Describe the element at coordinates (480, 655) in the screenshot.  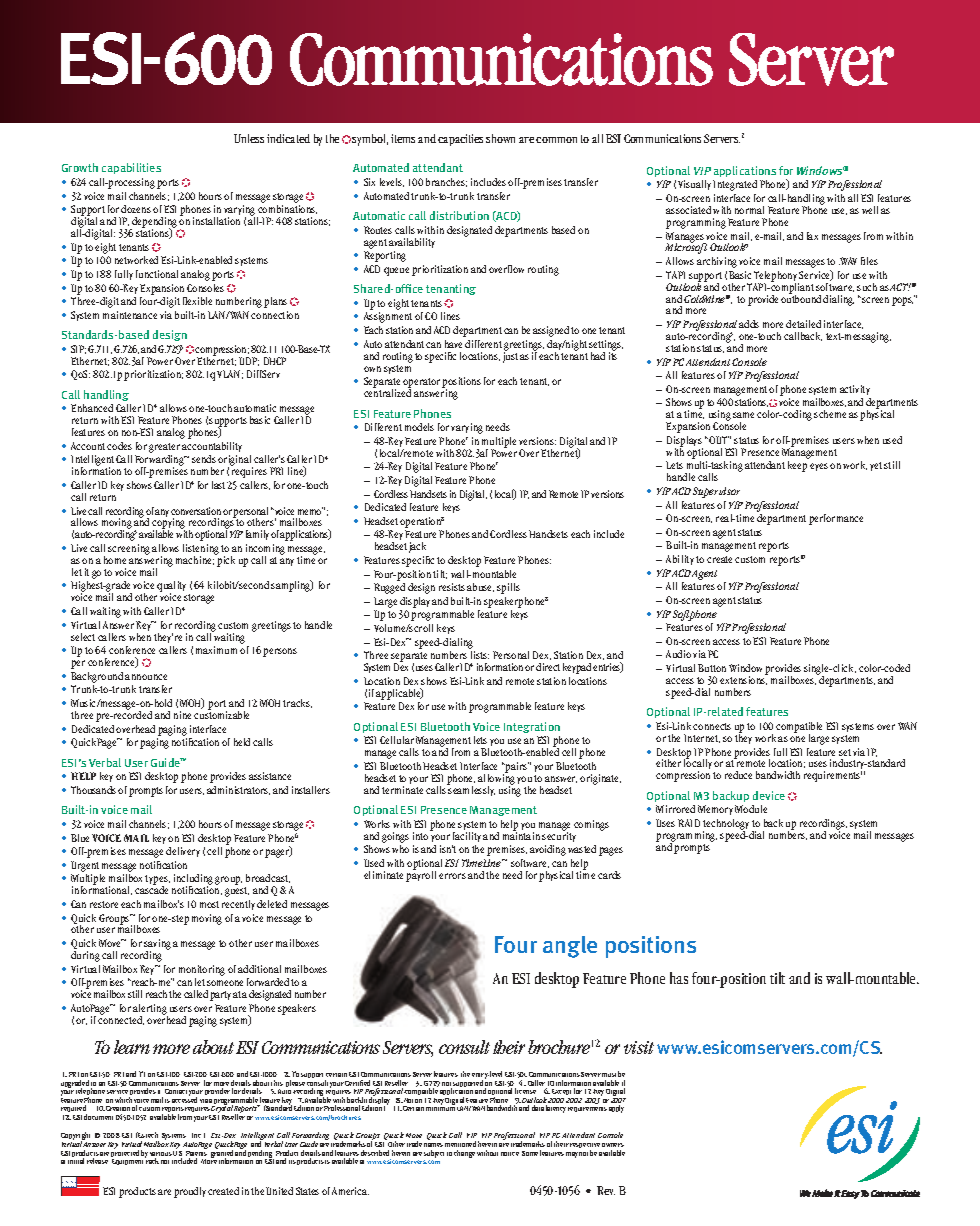
I see `lists` at that location.
